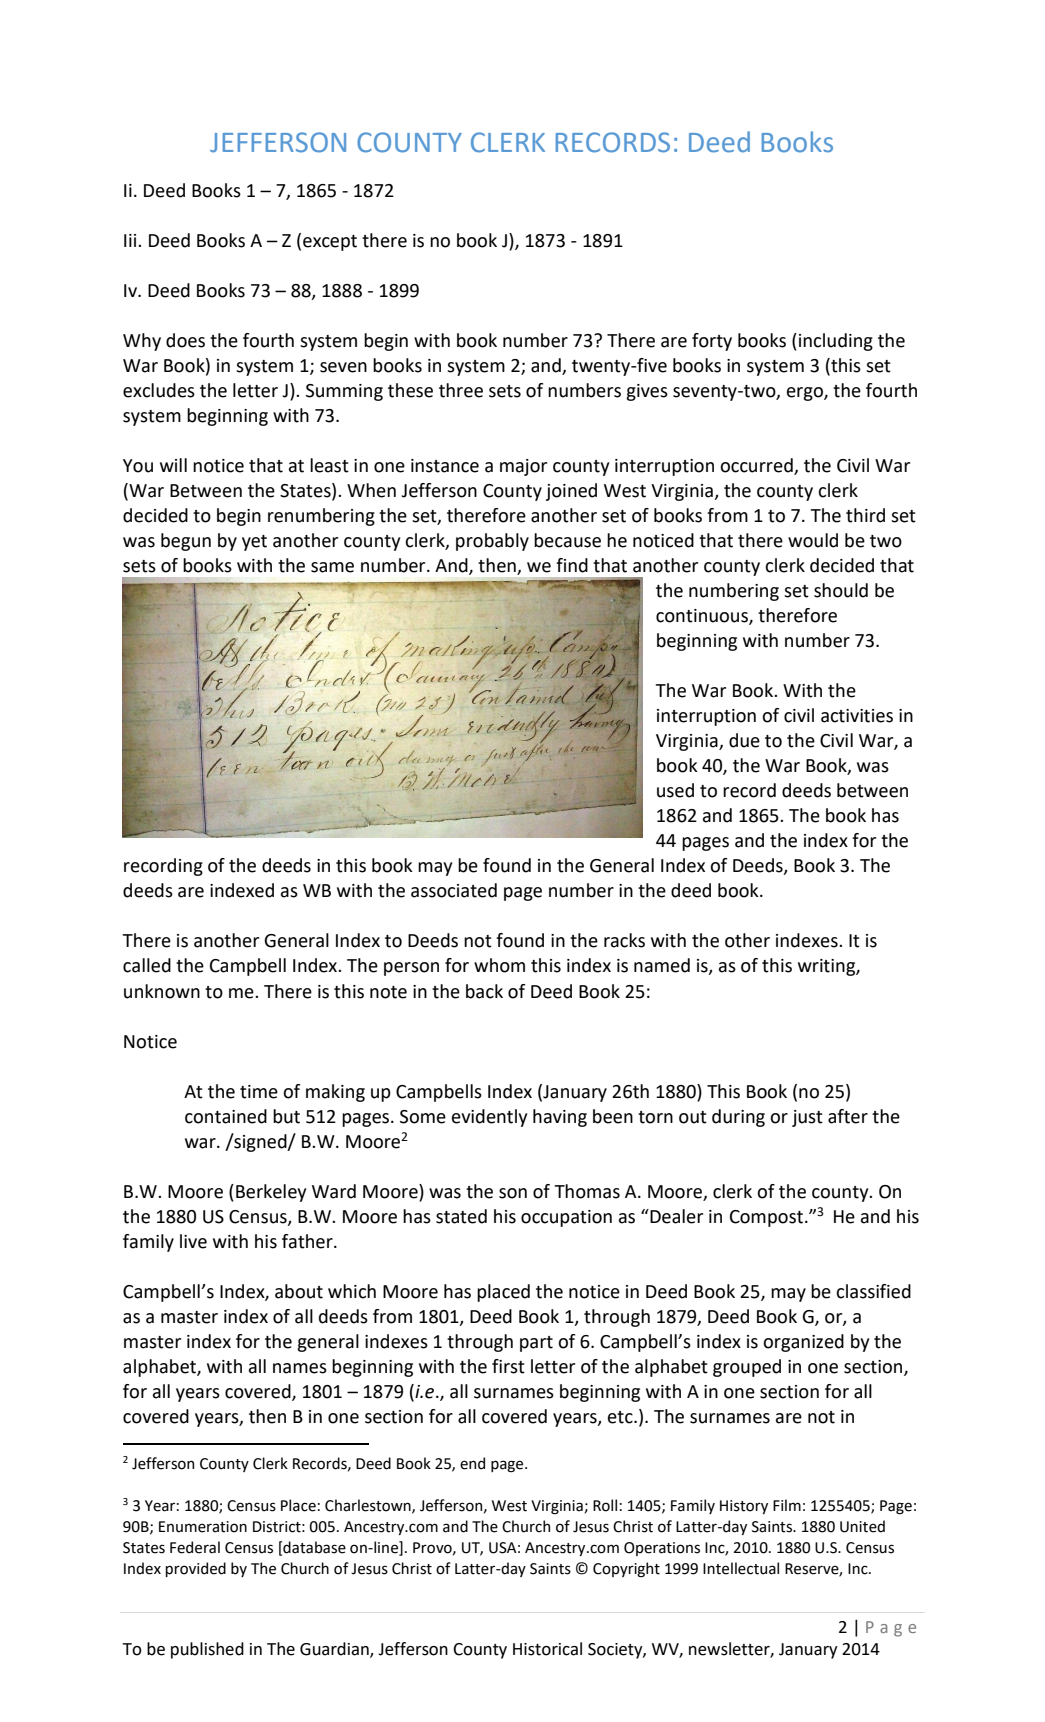 Image resolution: width=1045 pixels, height=1722 pixels. I want to click on Historical, so click(547, 1649).
